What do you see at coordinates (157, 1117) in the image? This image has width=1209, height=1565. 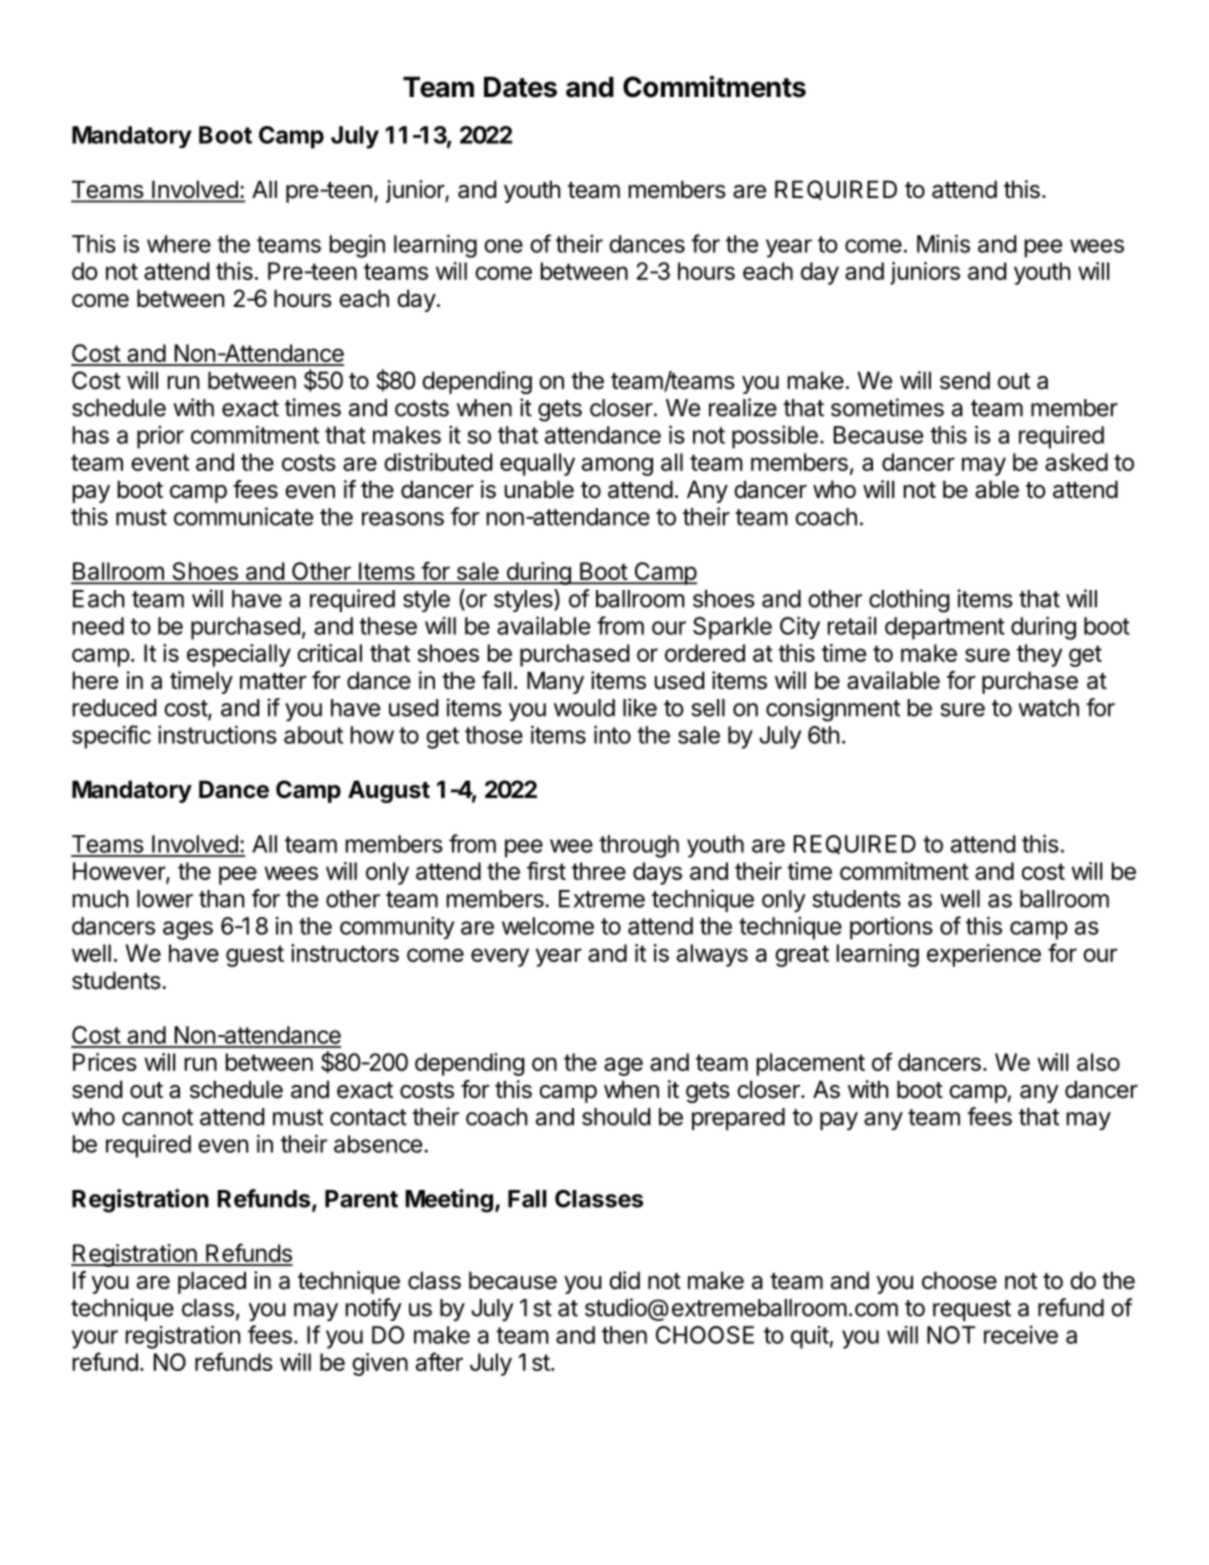 I see `cannot` at bounding box center [157, 1117].
